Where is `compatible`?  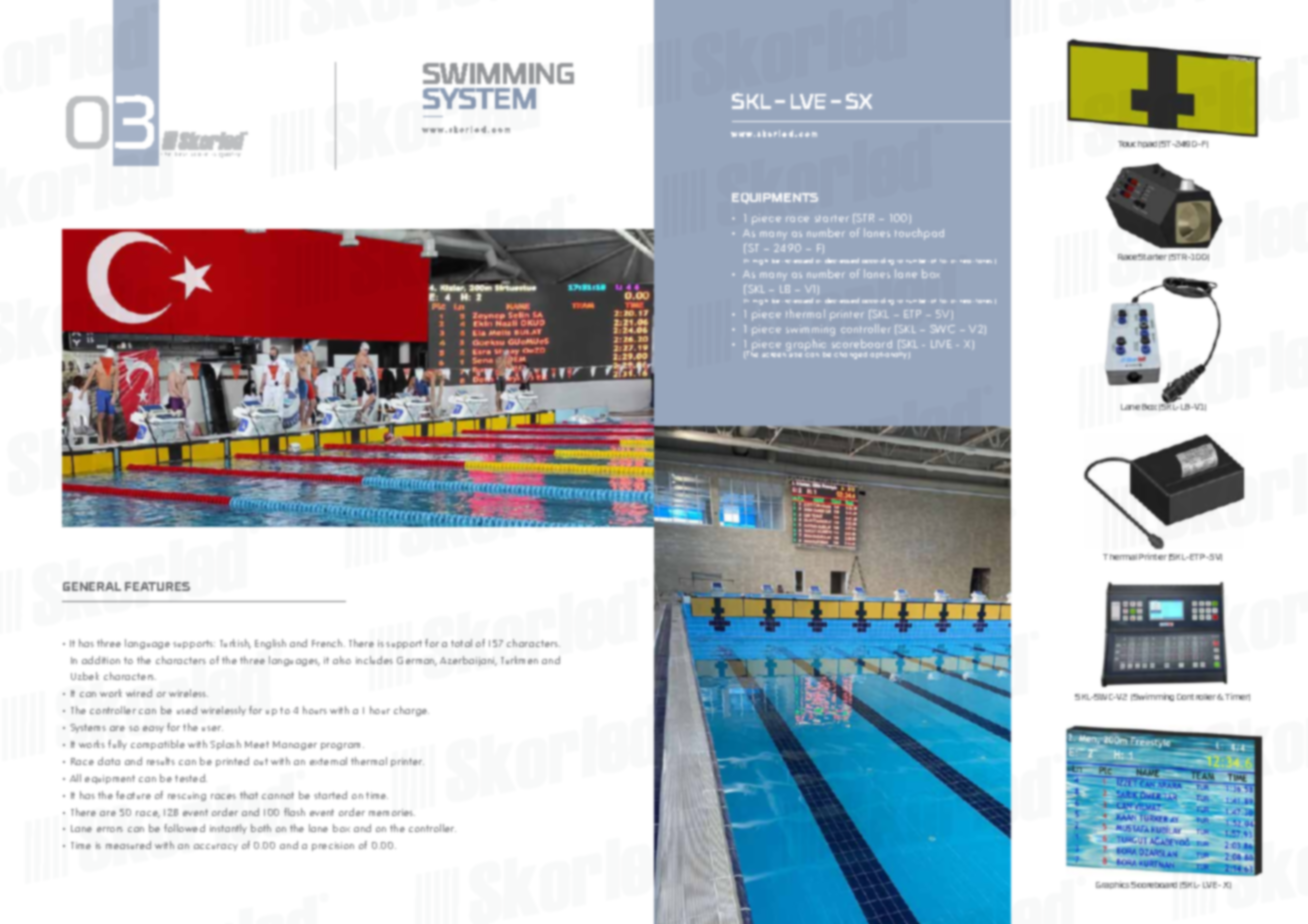
compatible is located at coordinates (158, 745).
